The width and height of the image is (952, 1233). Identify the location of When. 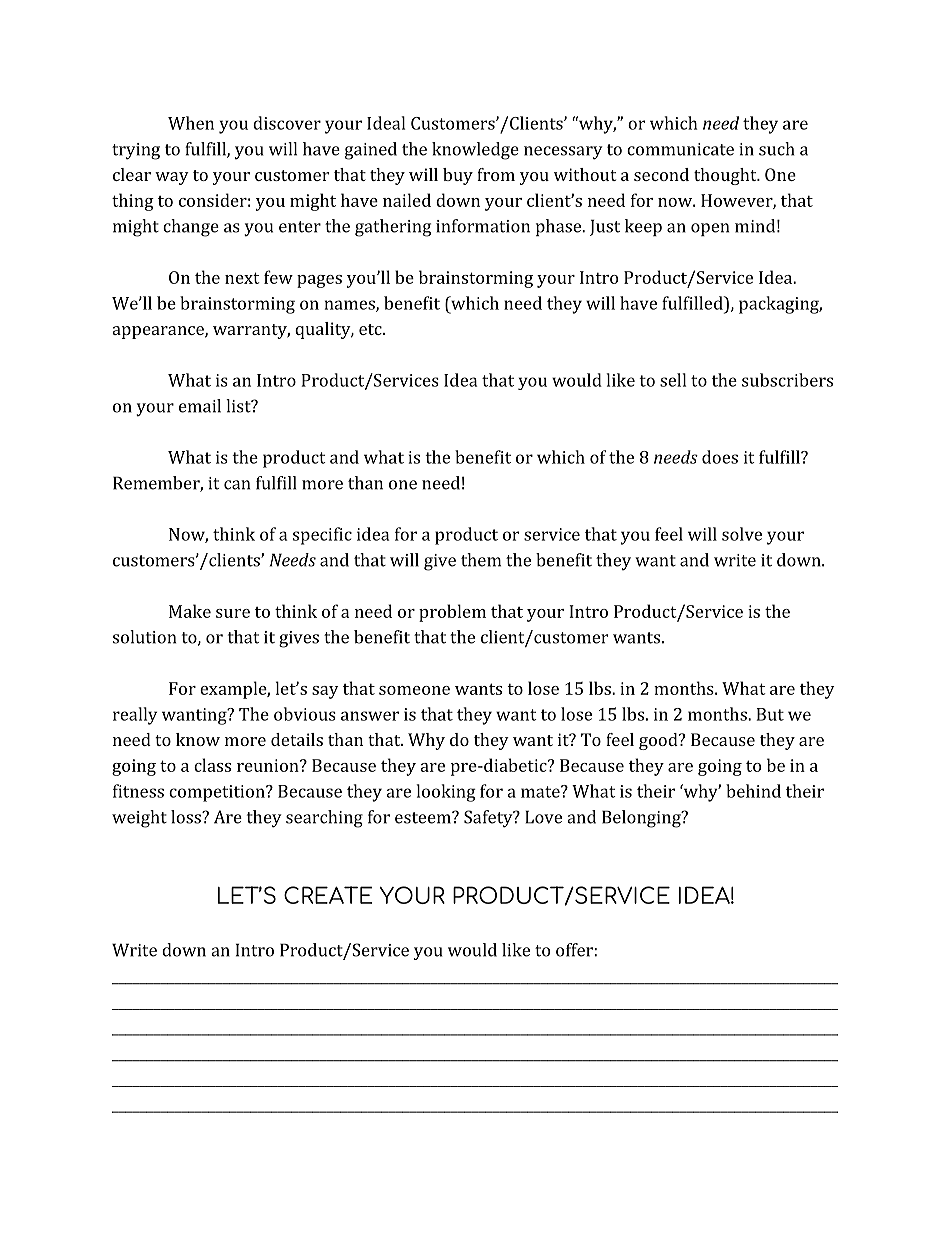
(191, 123).
